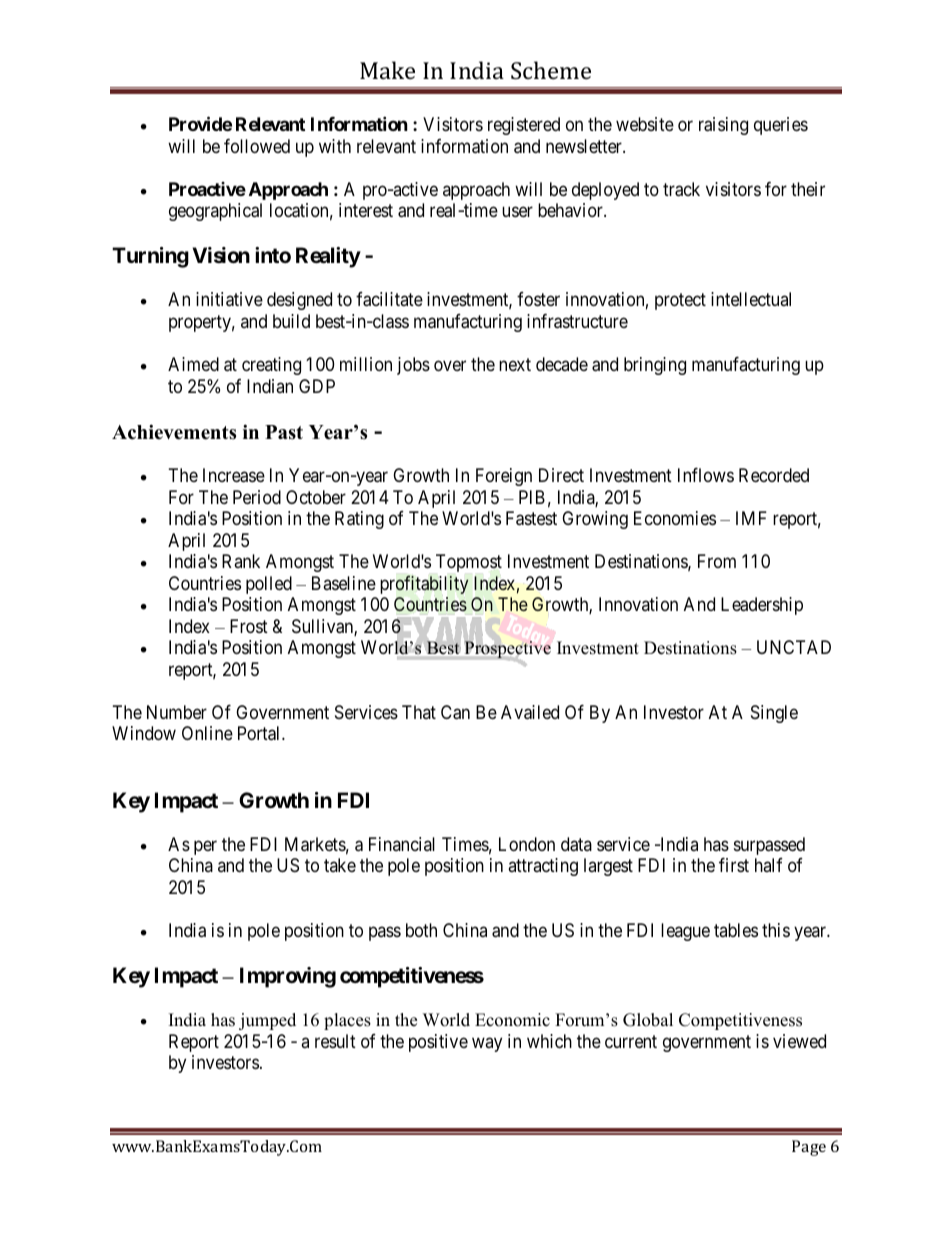  What do you see at coordinates (524, 126) in the page?
I see `registered` at bounding box center [524, 126].
